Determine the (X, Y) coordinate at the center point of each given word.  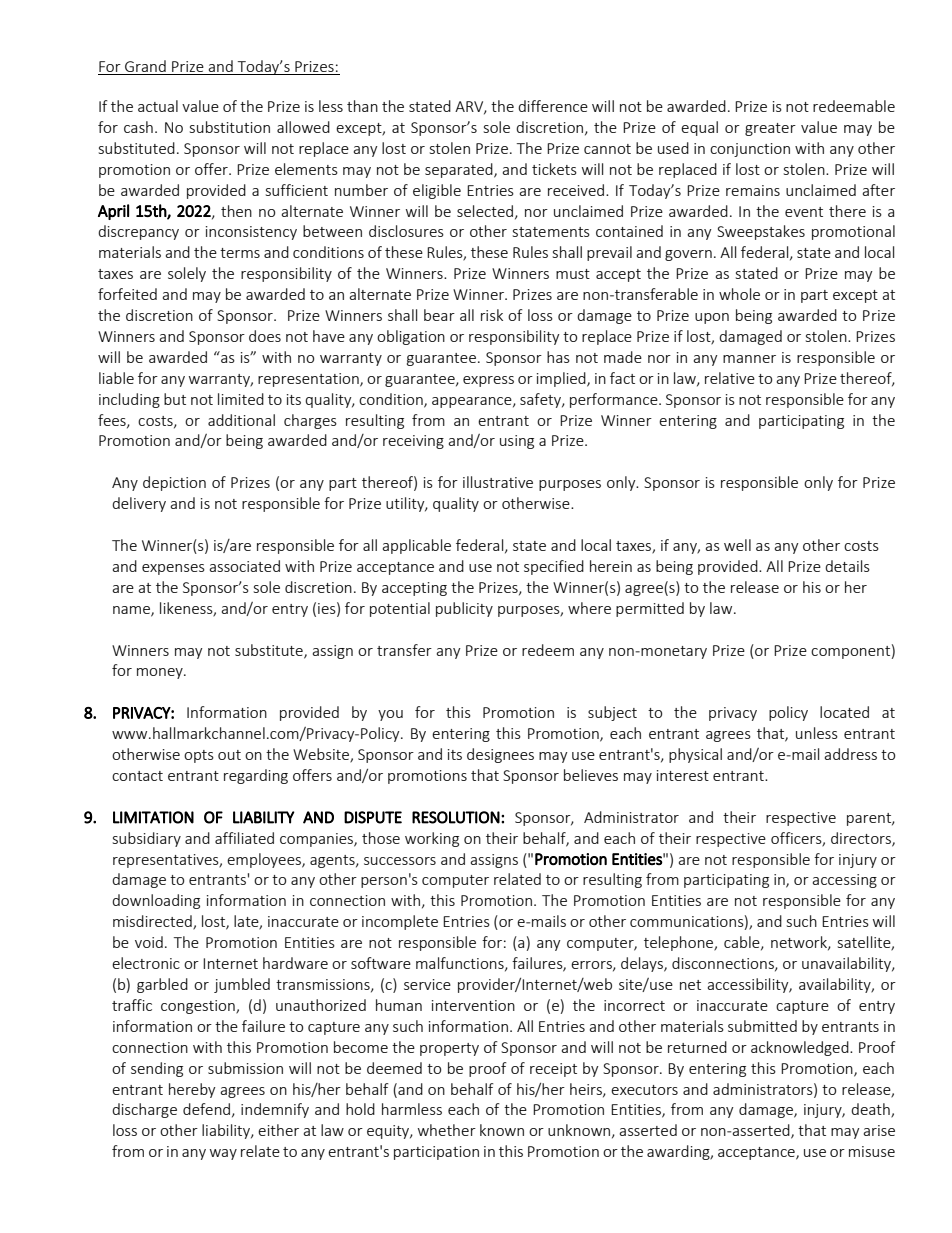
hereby (192, 1090)
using (517, 442)
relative (730, 378)
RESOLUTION (456, 817)
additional (241, 420)
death (871, 1110)
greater (770, 129)
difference (553, 106)
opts (199, 756)
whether (447, 1130)
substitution (230, 127)
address (850, 754)
